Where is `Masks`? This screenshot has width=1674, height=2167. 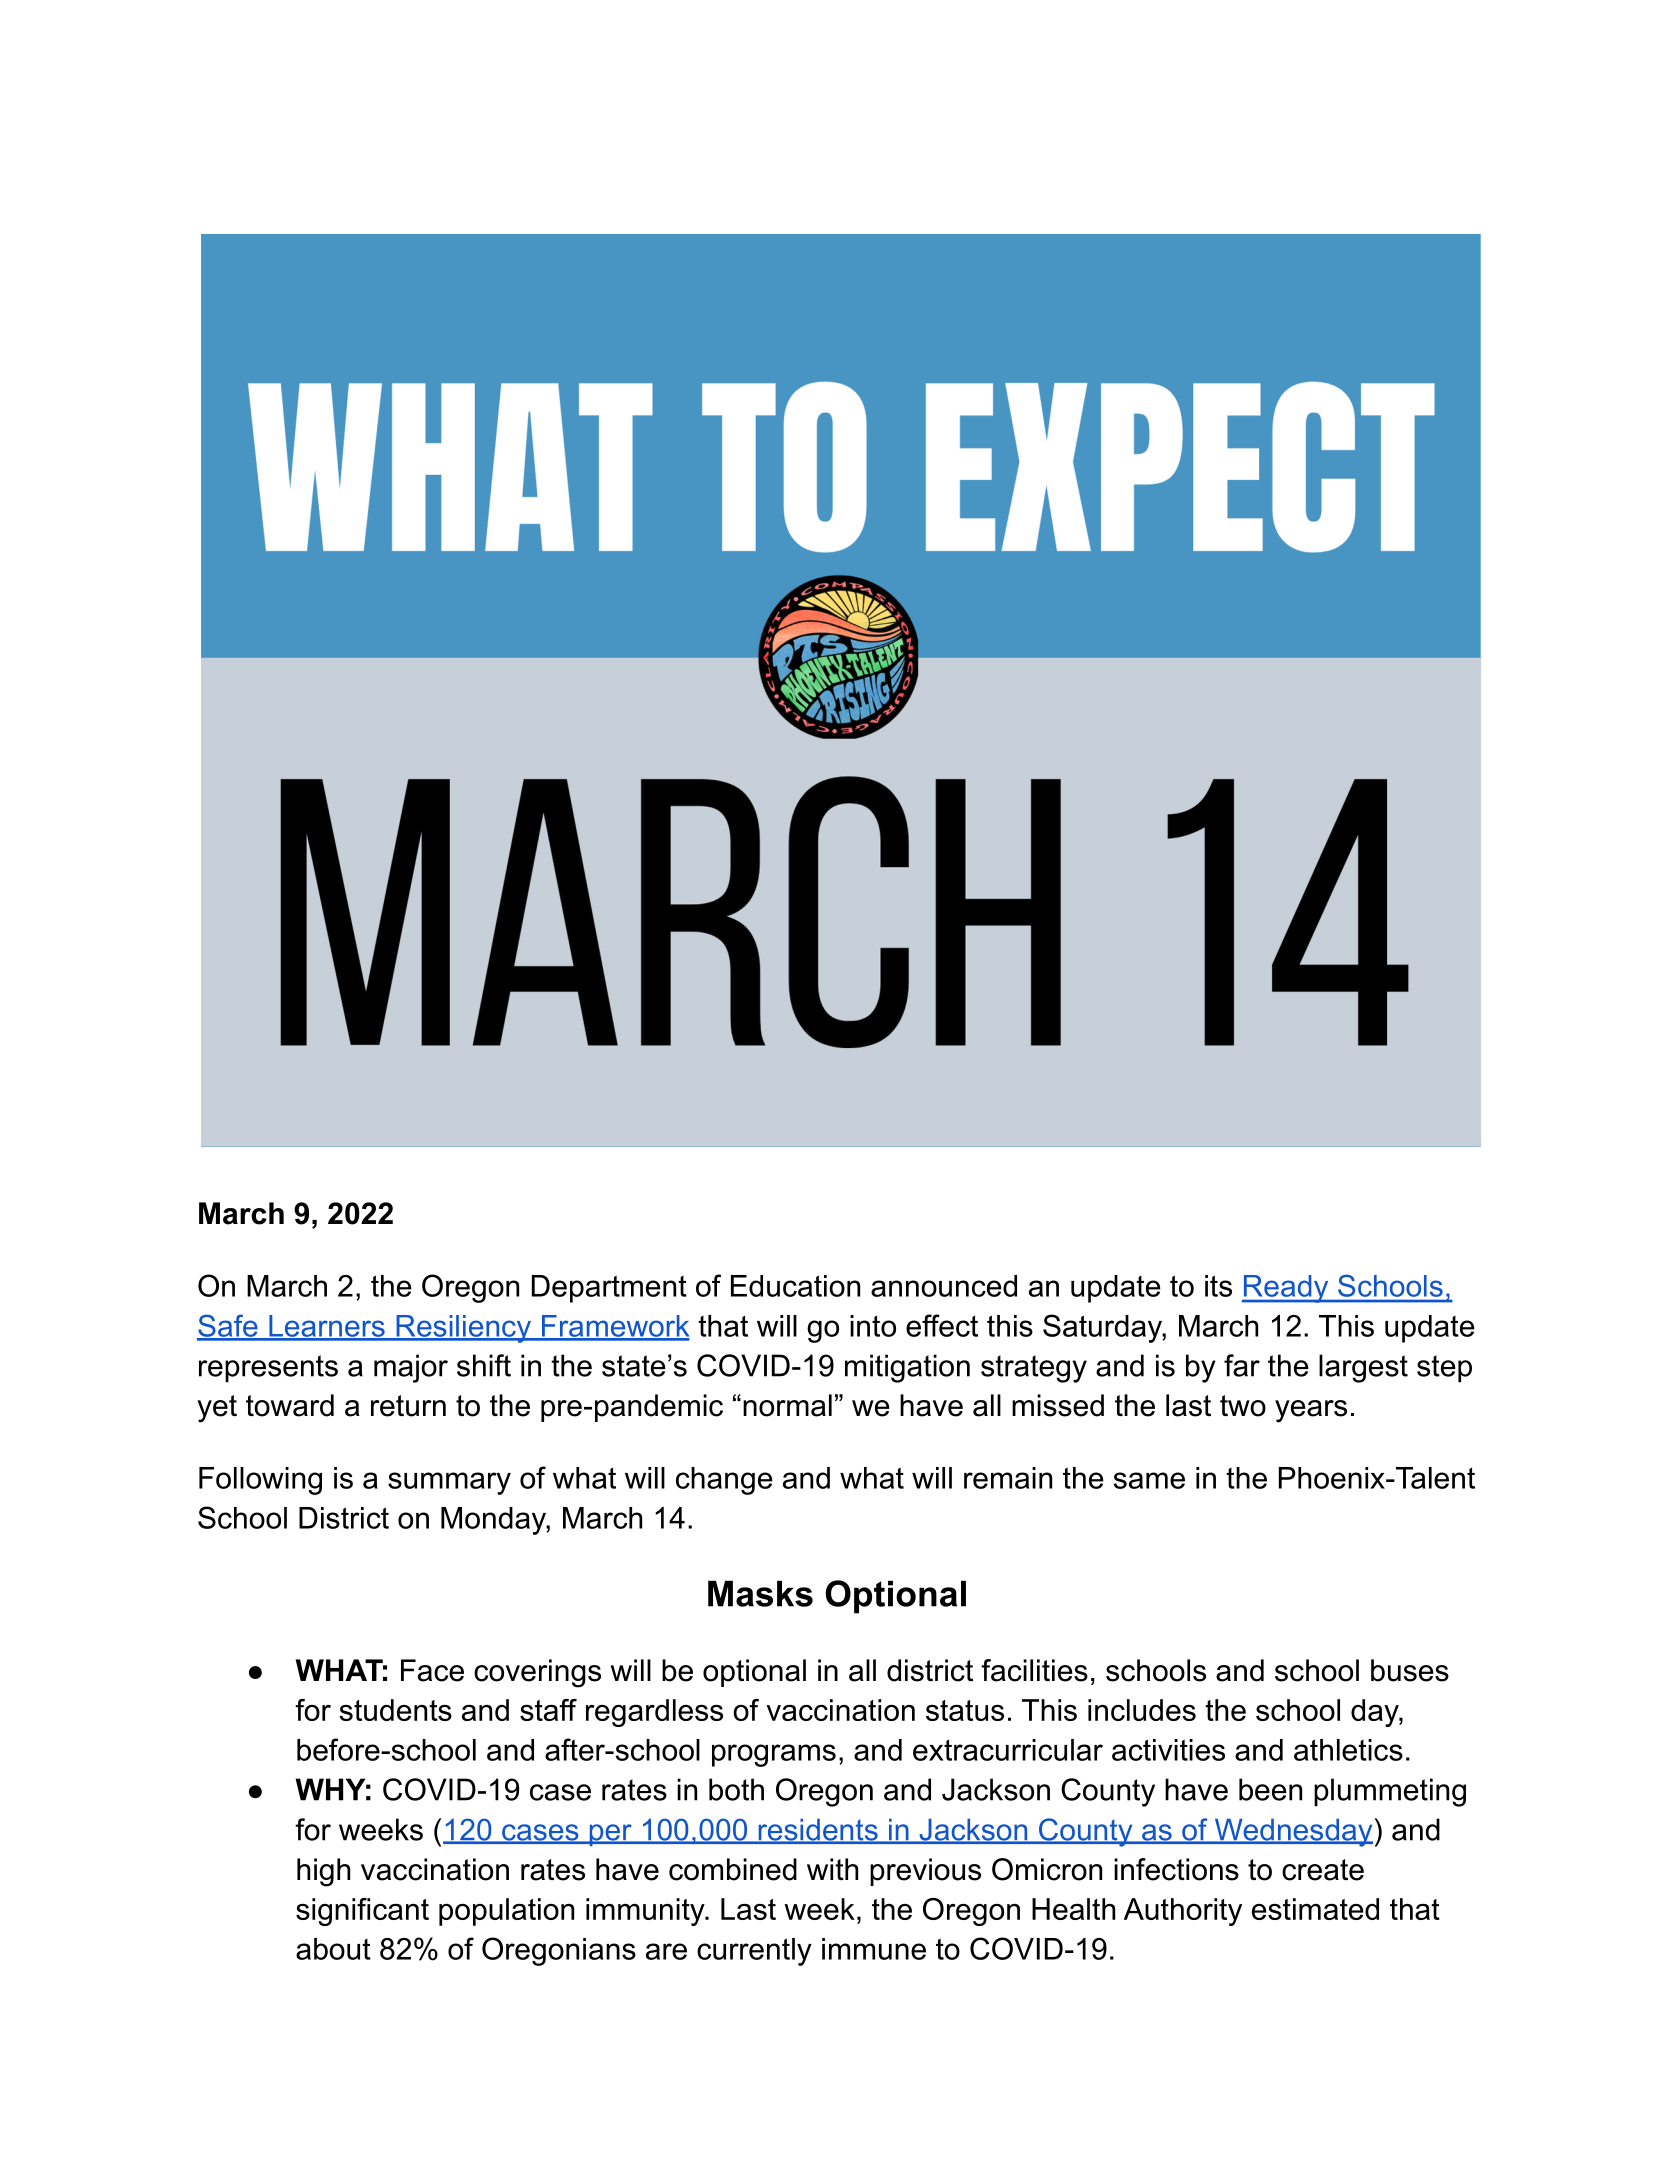
Masks is located at coordinates (760, 1593).
